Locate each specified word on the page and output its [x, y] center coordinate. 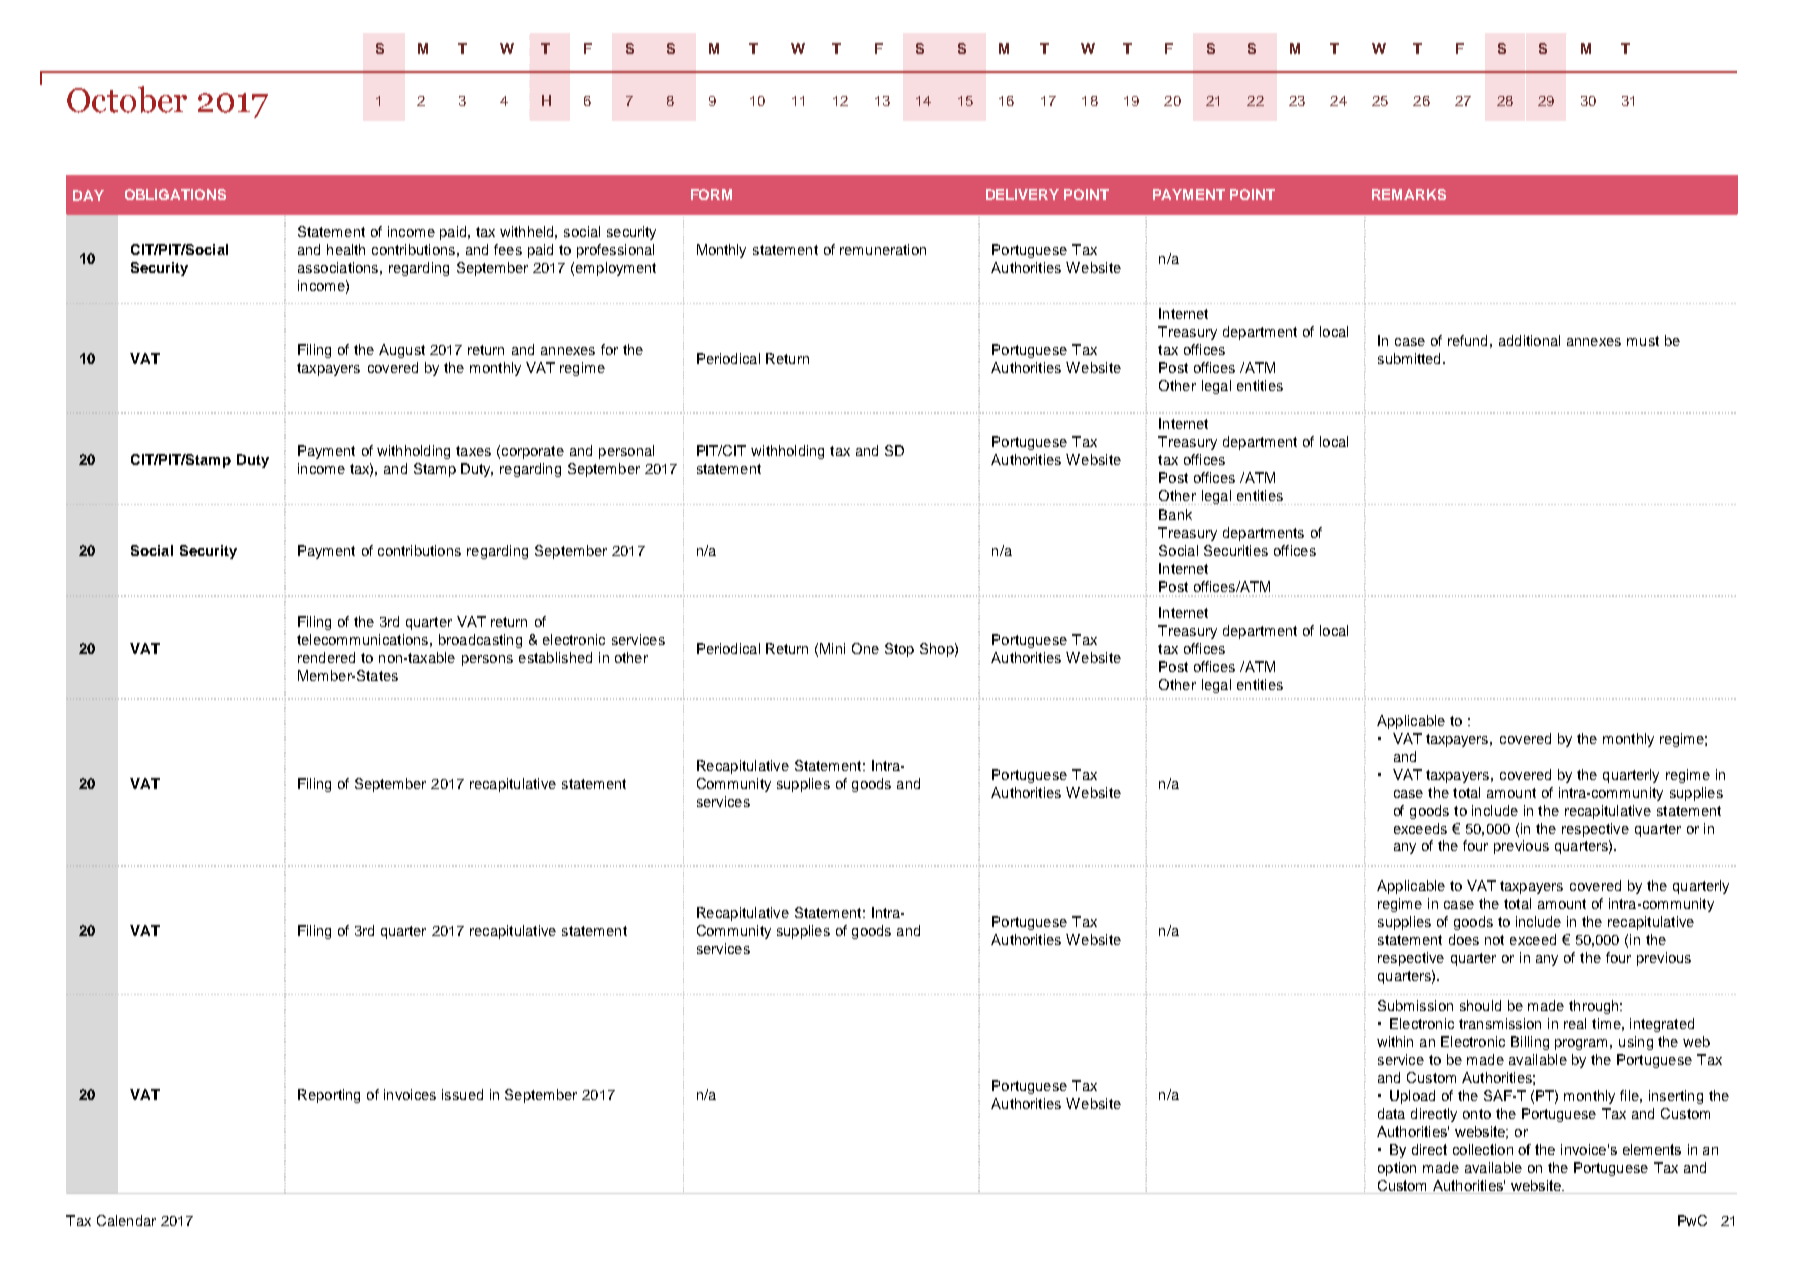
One [865, 648]
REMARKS [1409, 194]
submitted [1409, 358]
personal [626, 452]
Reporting [329, 1096]
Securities [1236, 550]
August [402, 351]
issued [462, 1094]
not [1494, 940]
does [1464, 939]
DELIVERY [1022, 194]
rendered [326, 657]
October [127, 99]
